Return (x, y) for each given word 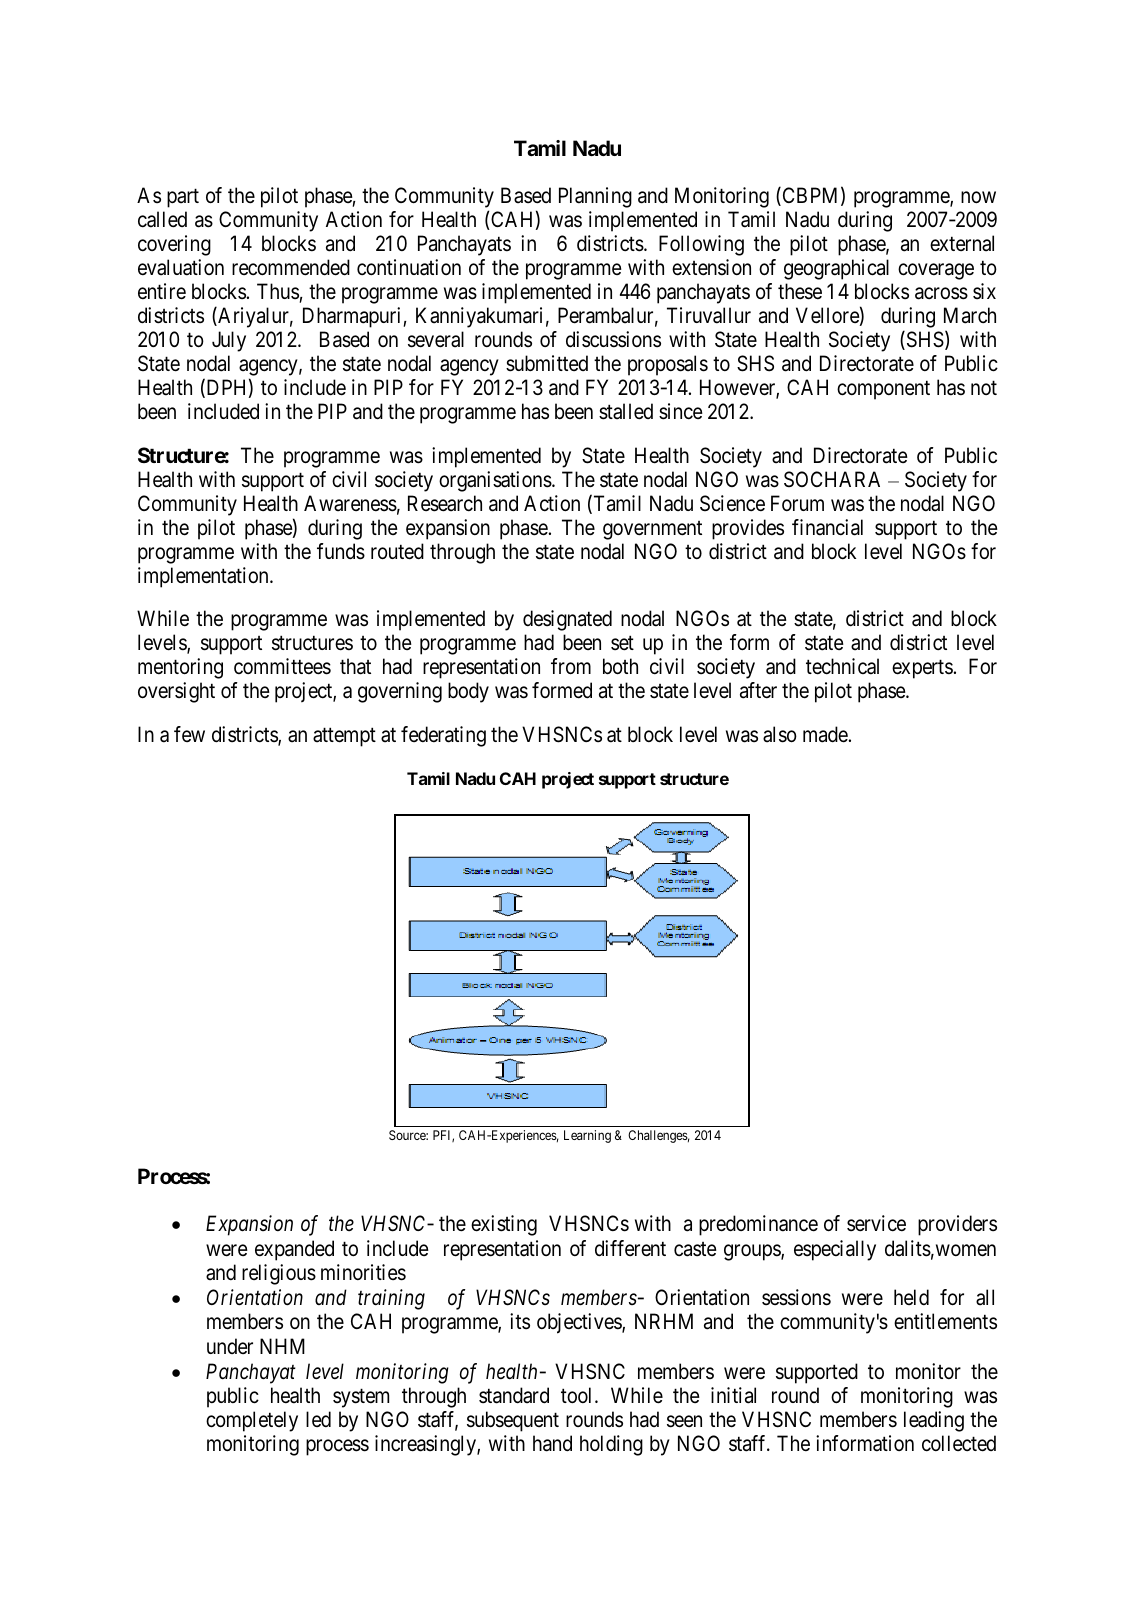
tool (578, 1395)
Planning (595, 197)
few (189, 734)
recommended (291, 267)
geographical (836, 269)
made (825, 734)
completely (252, 1421)
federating (443, 736)
